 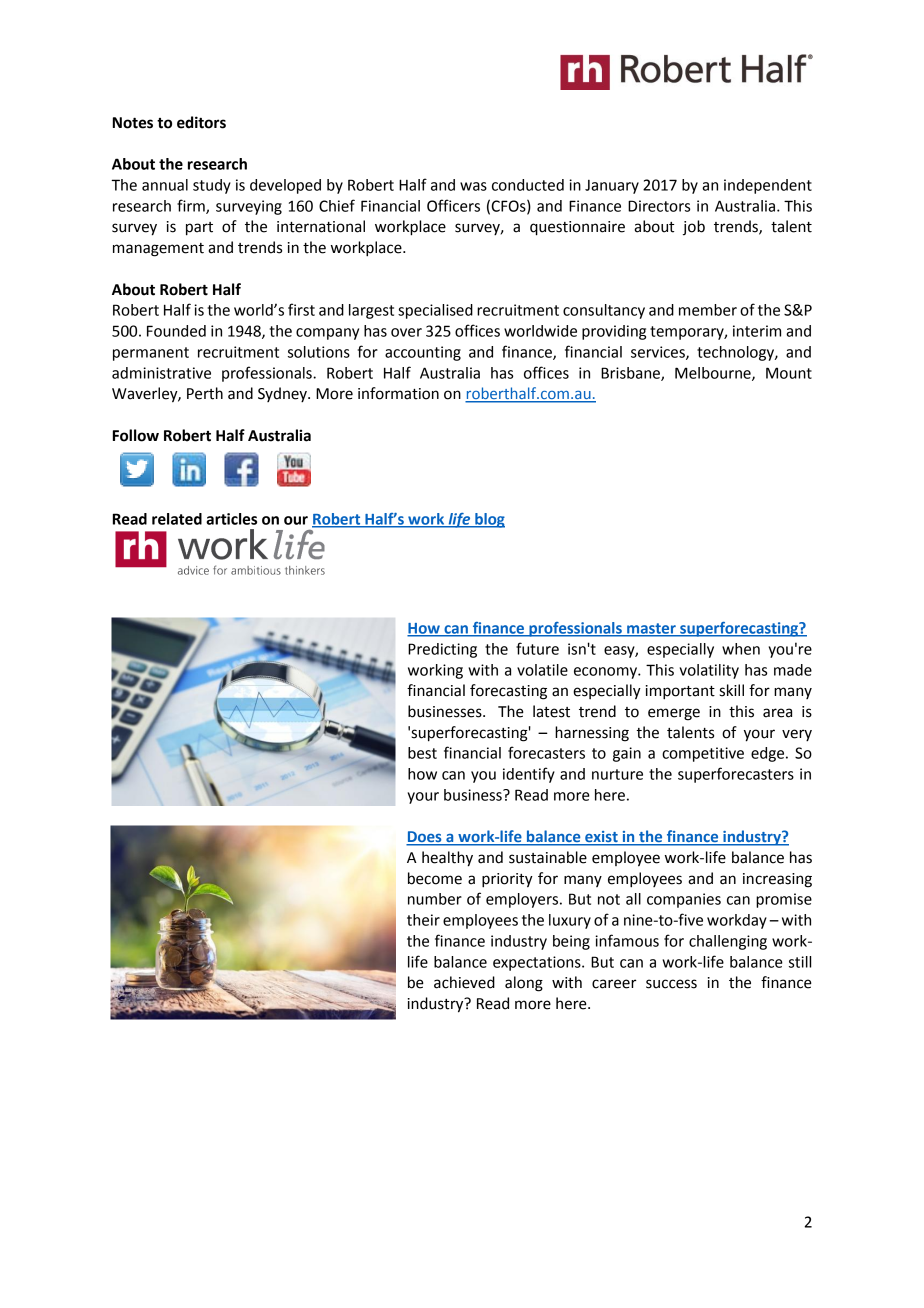 What do you see at coordinates (473, 186) in the screenshot?
I see `was` at bounding box center [473, 186].
